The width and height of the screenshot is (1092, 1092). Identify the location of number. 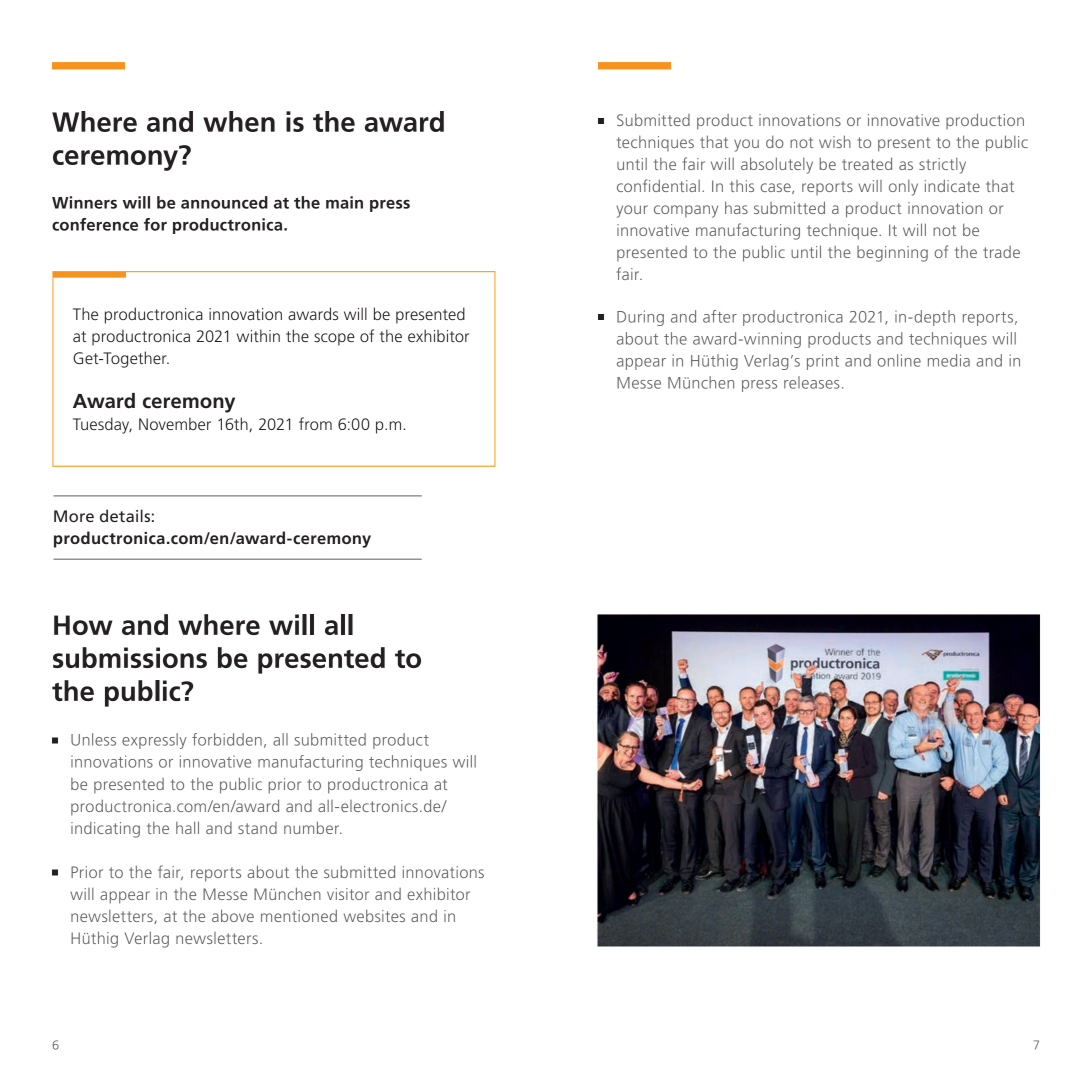
(313, 827).
